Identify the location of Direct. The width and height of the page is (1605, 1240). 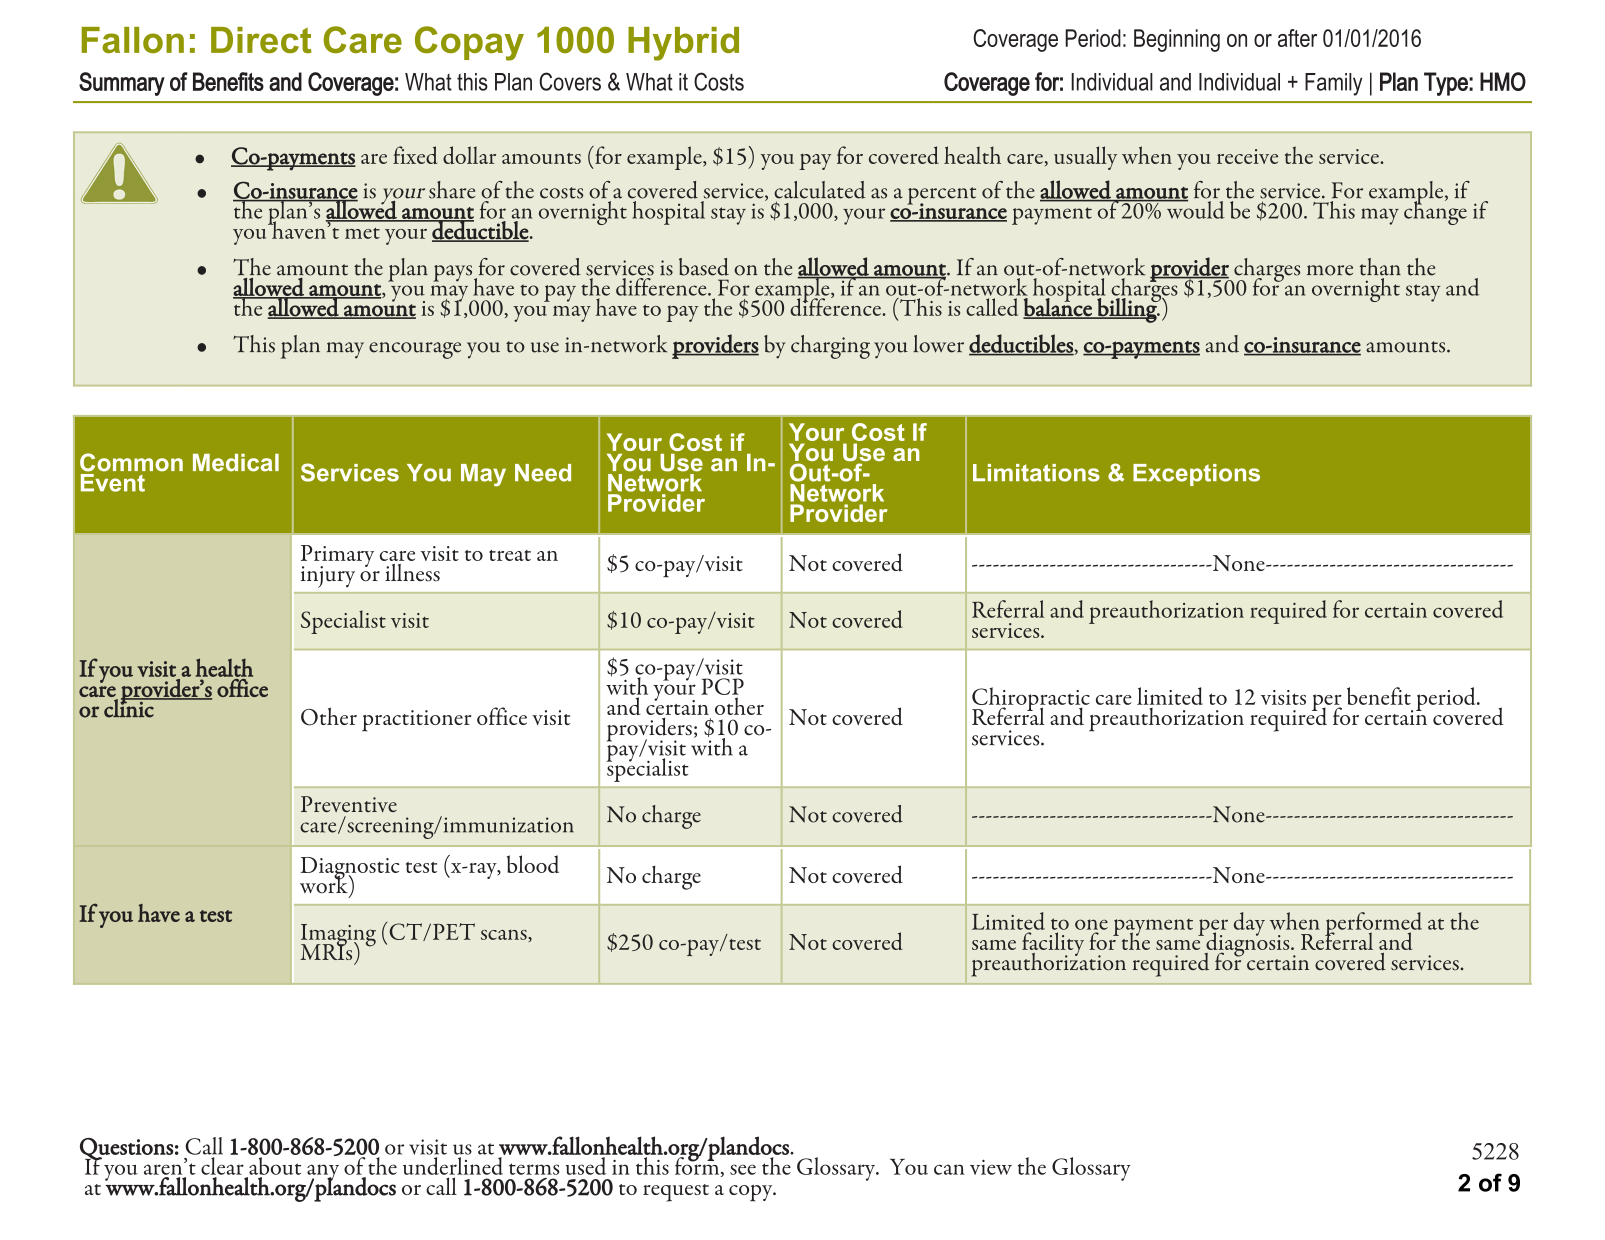
(261, 40).
